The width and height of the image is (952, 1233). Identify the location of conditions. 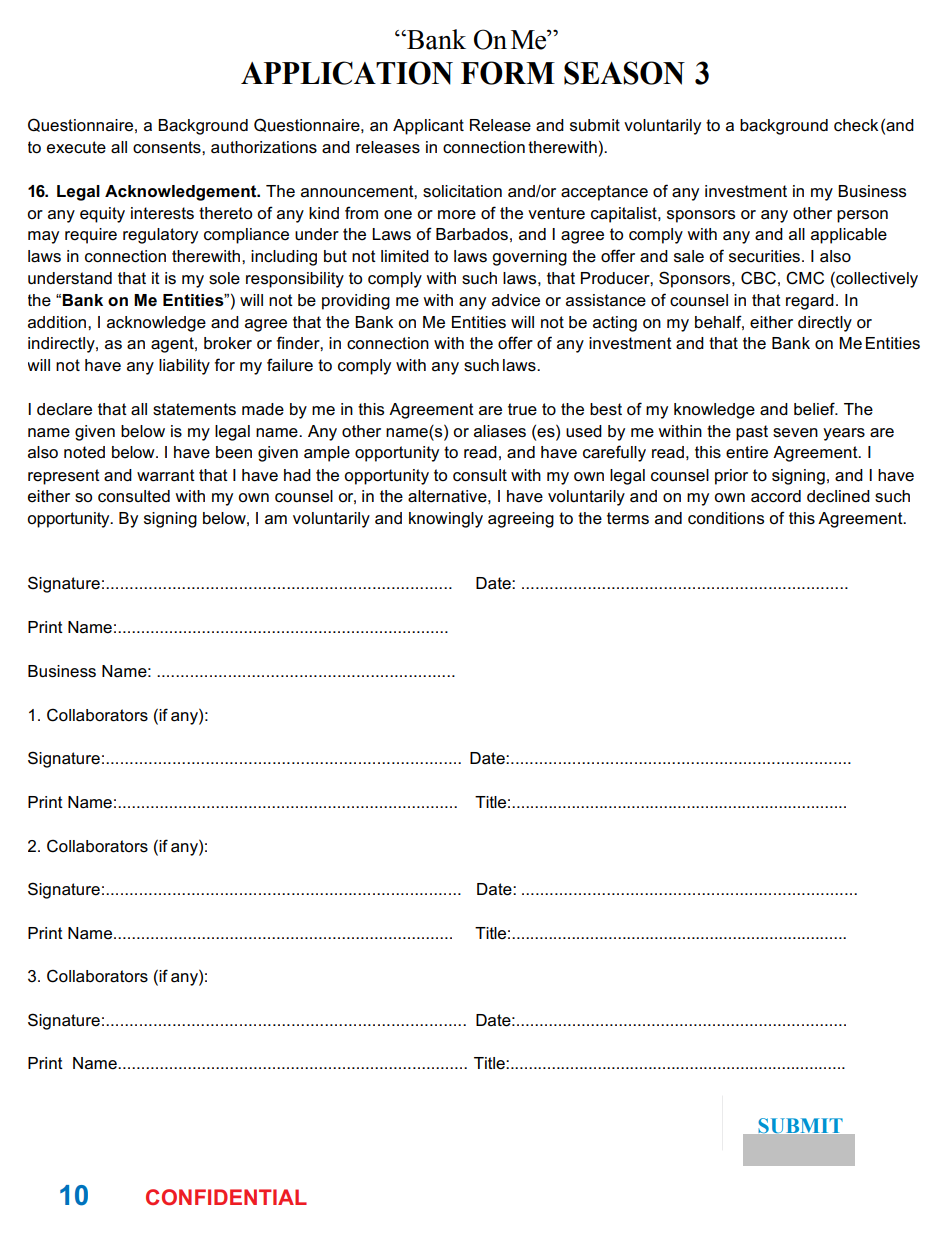
(726, 518).
